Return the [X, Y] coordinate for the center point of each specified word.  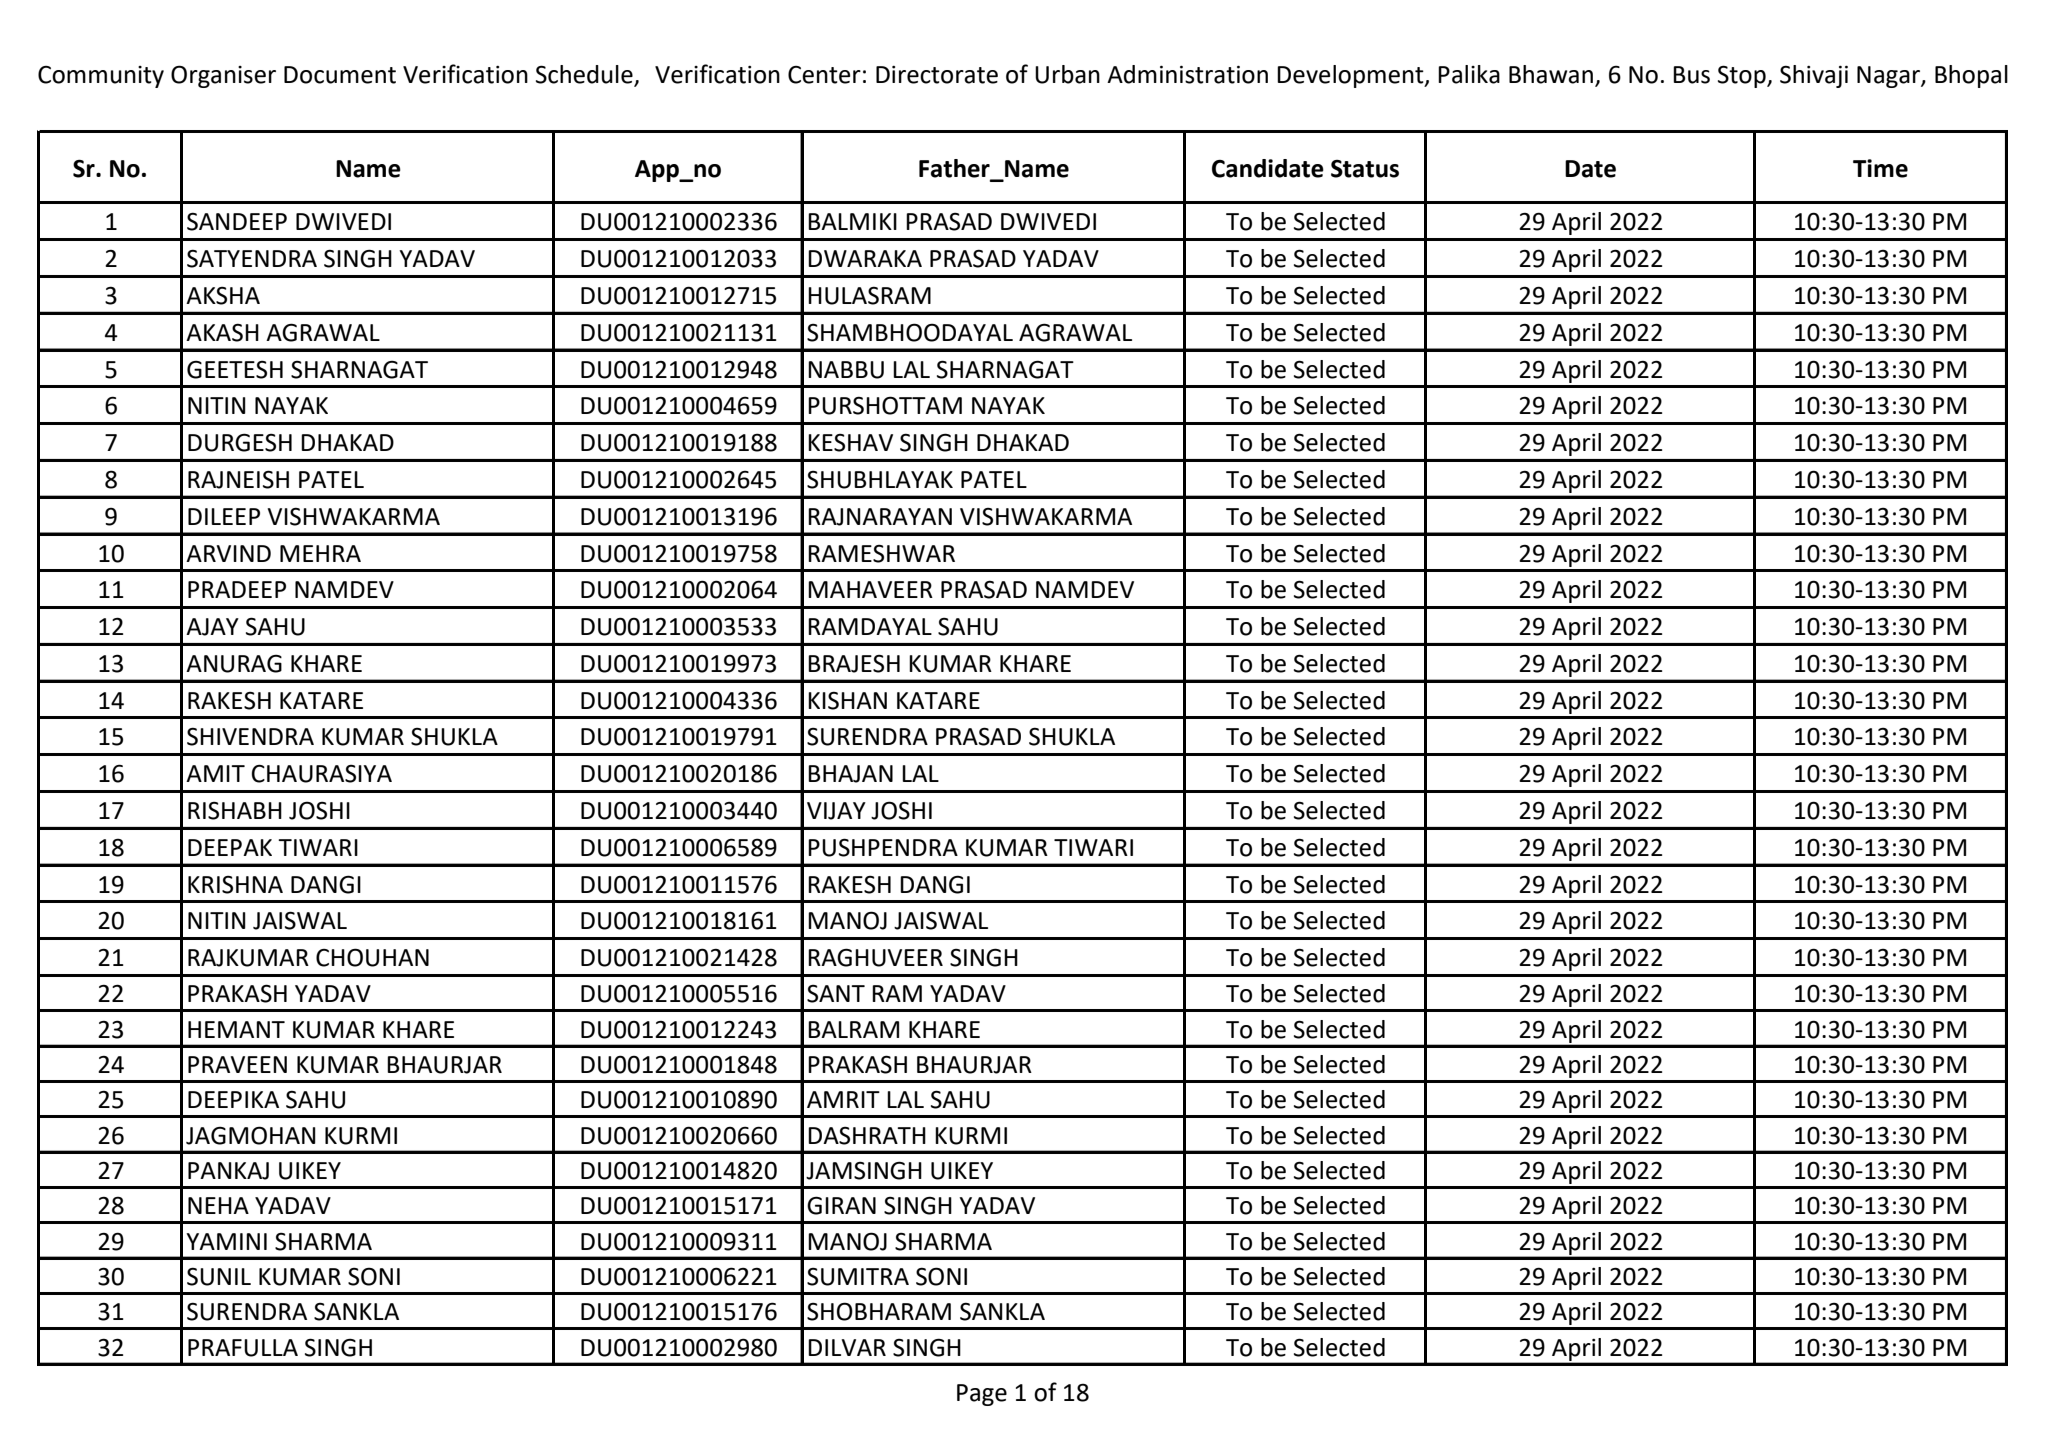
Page [982, 1395]
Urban [1067, 74]
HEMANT [236, 1029]
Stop [1743, 76]
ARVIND [228, 553]
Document [340, 75]
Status [1365, 169]
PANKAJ [228, 1171]
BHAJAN [850, 774]
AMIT [215, 773]
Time [1880, 168]
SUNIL [219, 1276]
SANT [836, 994]
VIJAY [836, 811]
